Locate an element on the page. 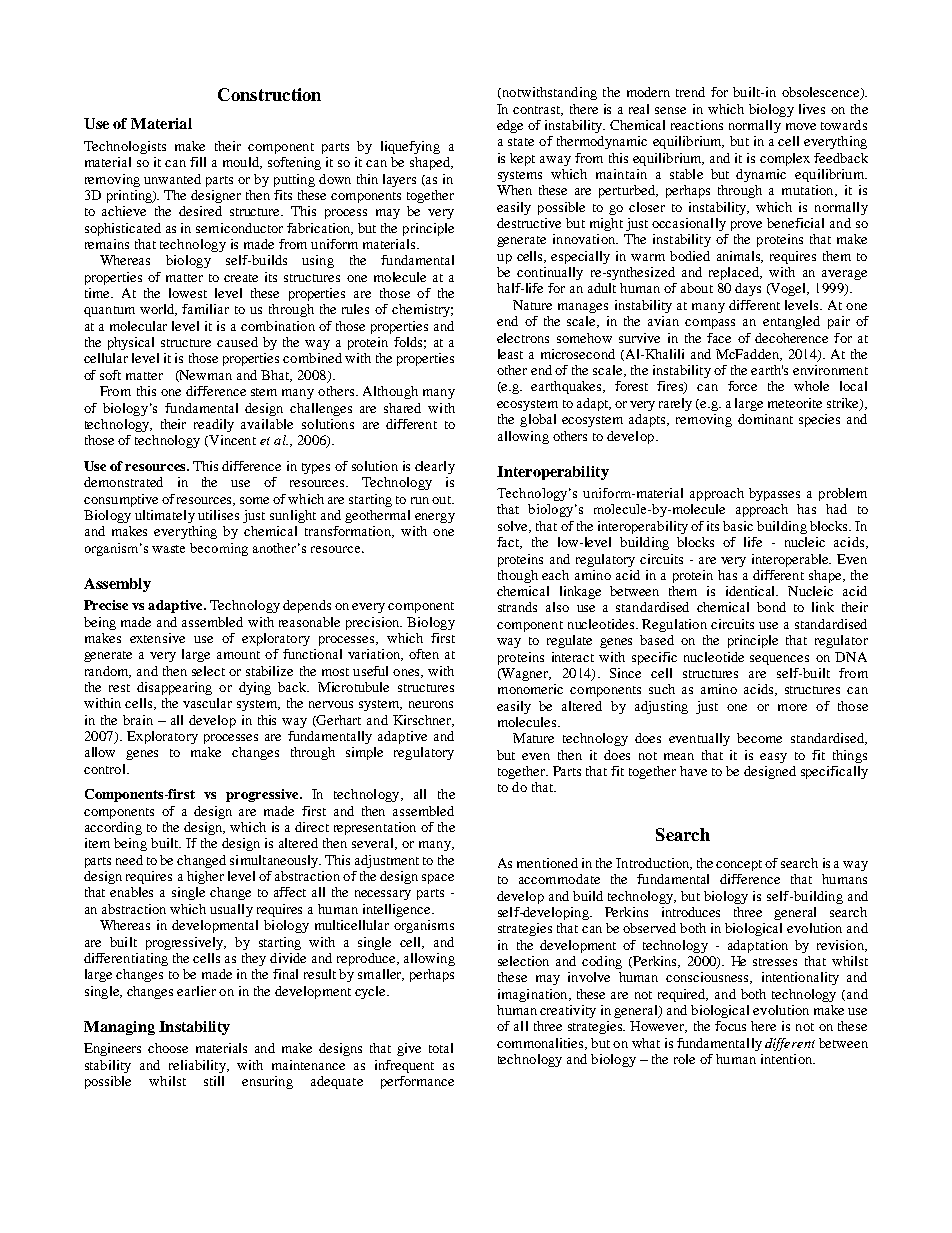  edge is located at coordinates (510, 126).
